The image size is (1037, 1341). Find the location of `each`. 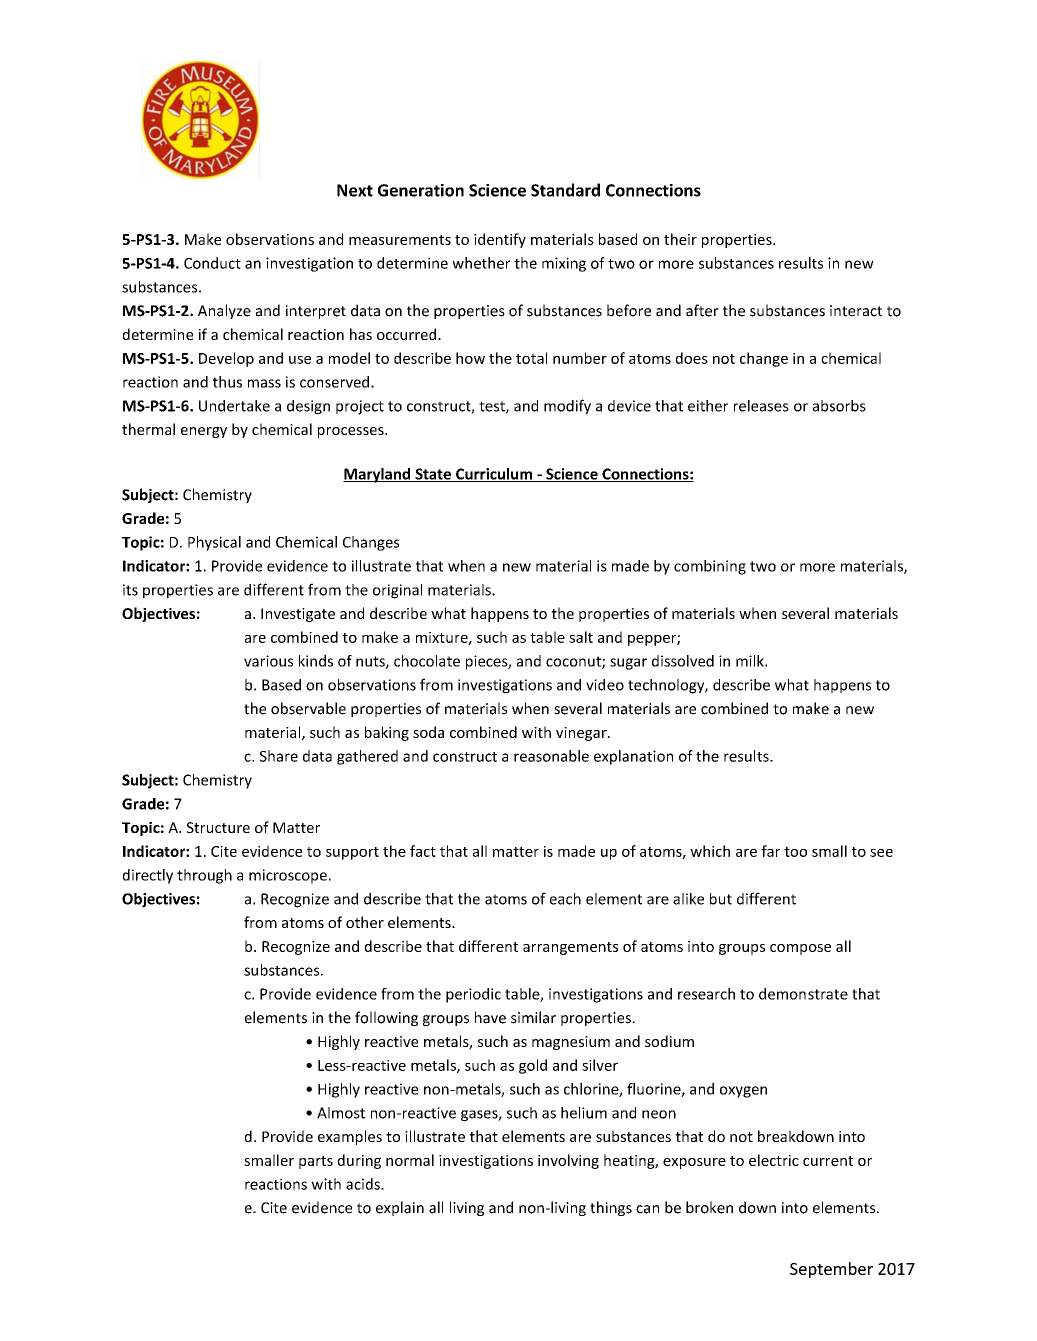

each is located at coordinates (565, 899).
